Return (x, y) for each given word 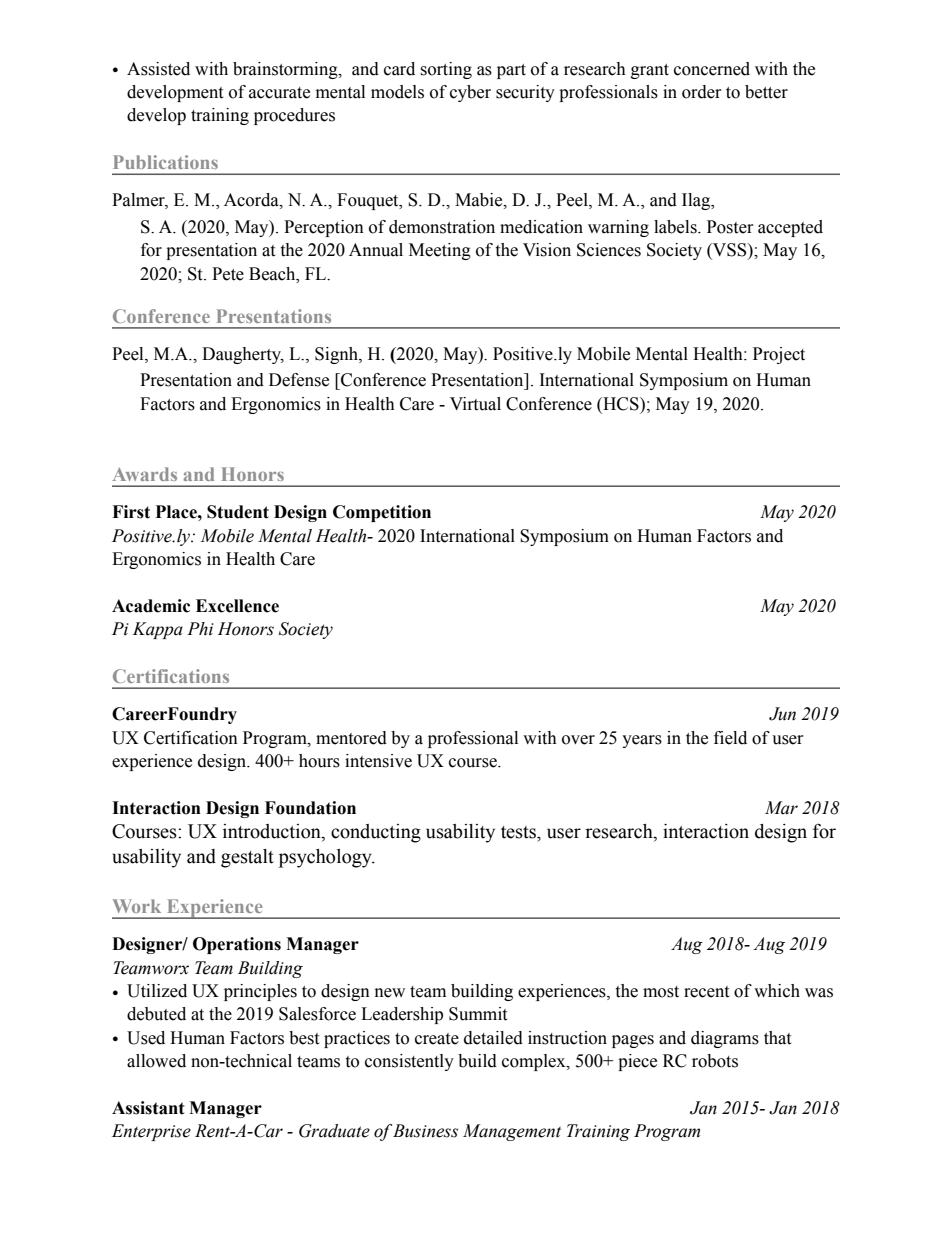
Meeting (440, 251)
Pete (228, 274)
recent (706, 992)
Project (779, 355)
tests (519, 832)
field (730, 738)
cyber (470, 93)
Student (238, 512)
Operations (237, 945)
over (578, 740)
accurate (279, 93)
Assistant (148, 1108)
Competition (382, 513)
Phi (200, 628)
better (766, 92)
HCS (621, 405)
